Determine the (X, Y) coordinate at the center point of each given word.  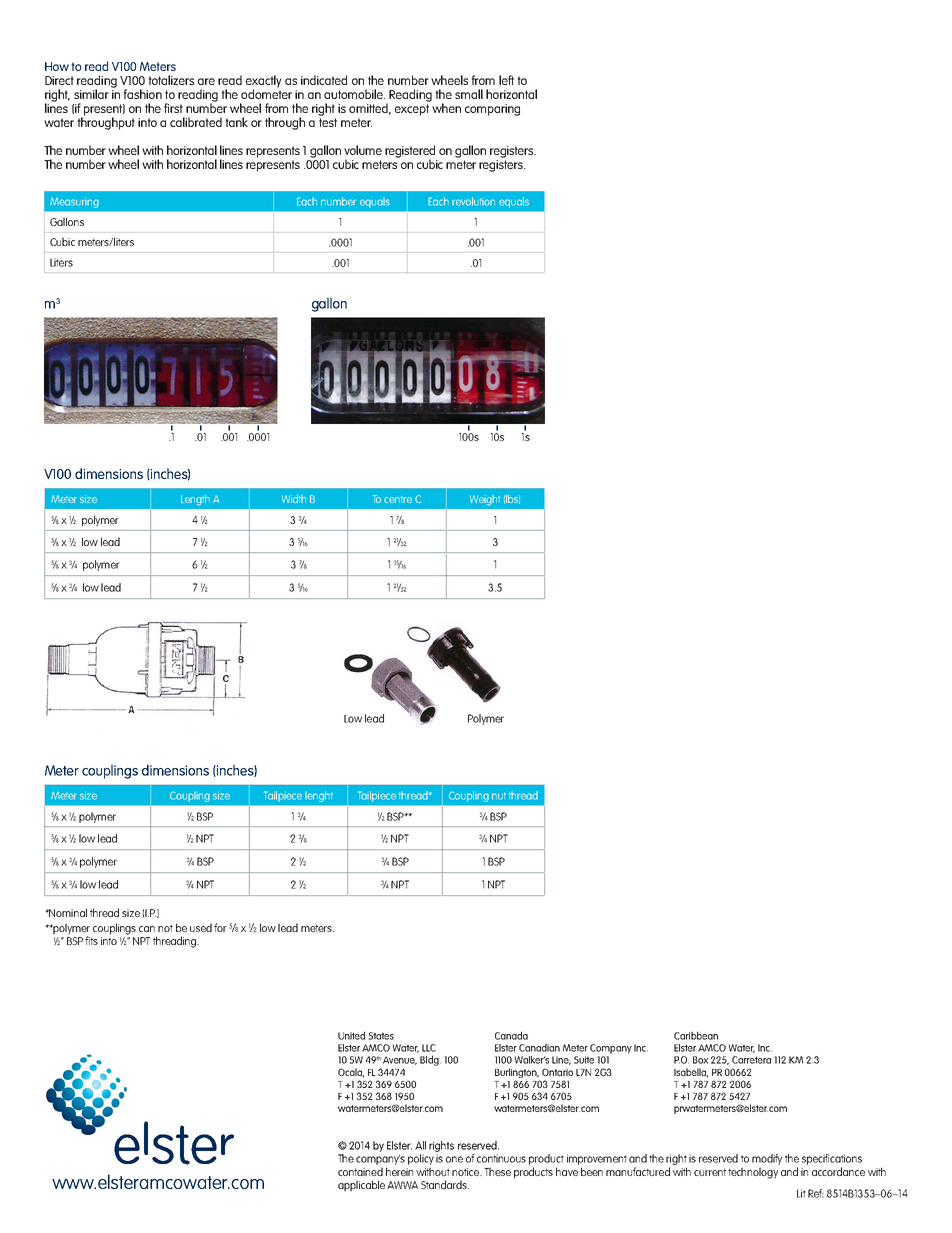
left (506, 80)
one (454, 1159)
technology (753, 1173)
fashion (142, 94)
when (445, 107)
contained (360, 1171)
